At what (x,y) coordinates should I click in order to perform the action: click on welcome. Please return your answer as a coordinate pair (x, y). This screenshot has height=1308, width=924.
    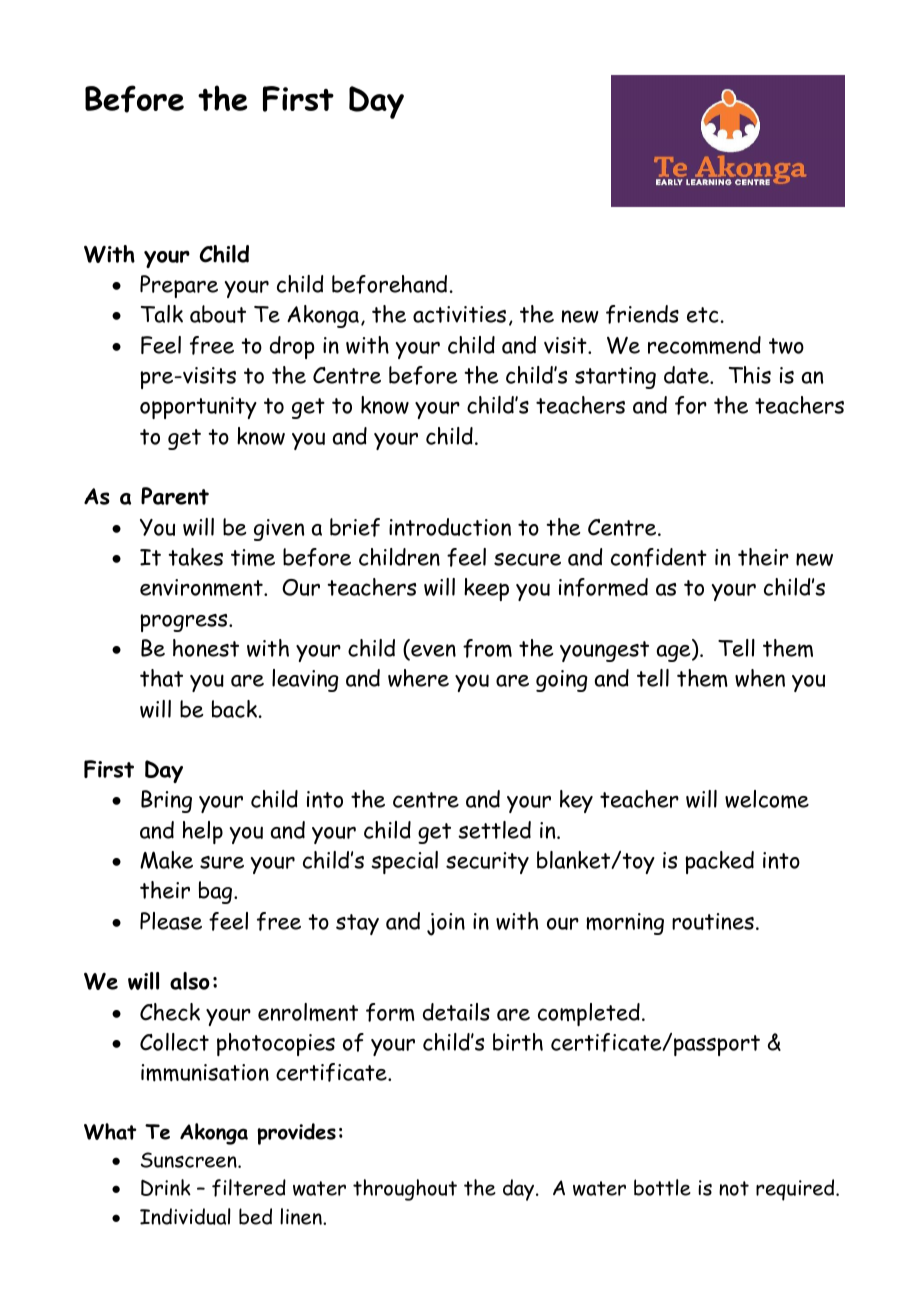
    Looking at the image, I should click on (767, 799).
